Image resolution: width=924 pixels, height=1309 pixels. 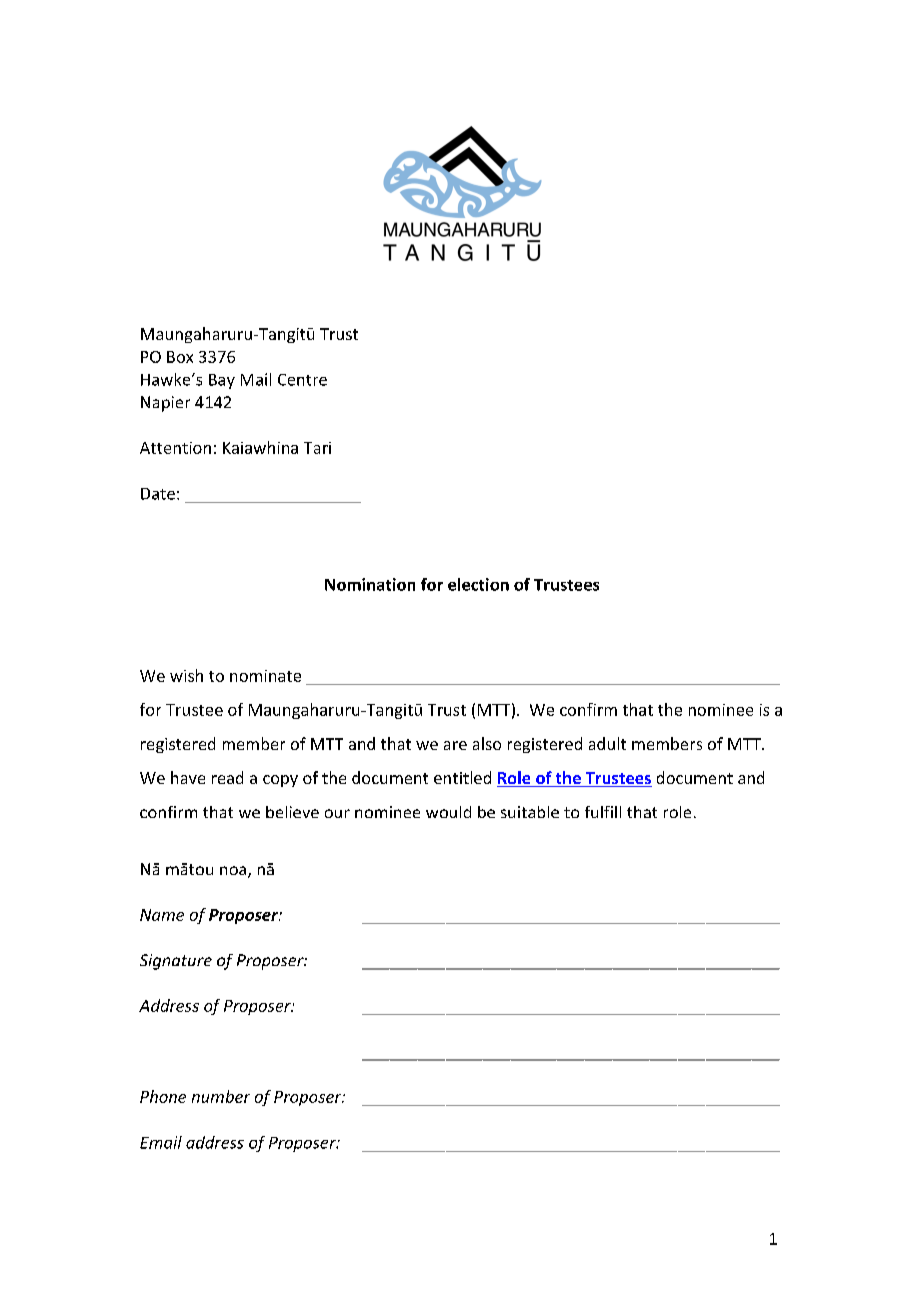 I want to click on Centre, so click(x=302, y=380).
